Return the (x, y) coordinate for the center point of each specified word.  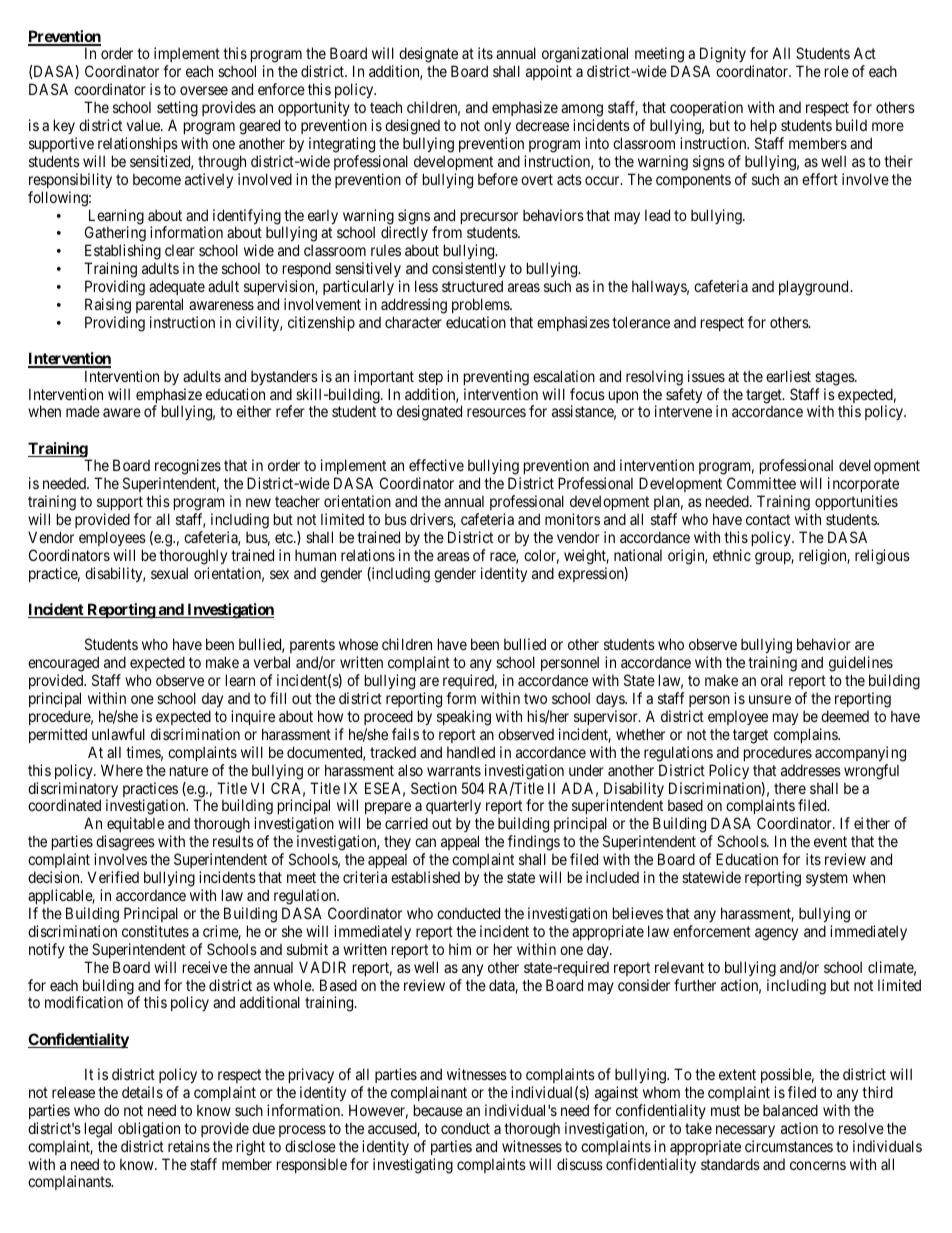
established (425, 877)
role (837, 71)
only (497, 126)
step (430, 378)
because (438, 1110)
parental (159, 305)
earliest (788, 376)
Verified (113, 877)
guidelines (861, 665)
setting (177, 109)
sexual (169, 573)
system (827, 879)
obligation (149, 1130)
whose (358, 644)
